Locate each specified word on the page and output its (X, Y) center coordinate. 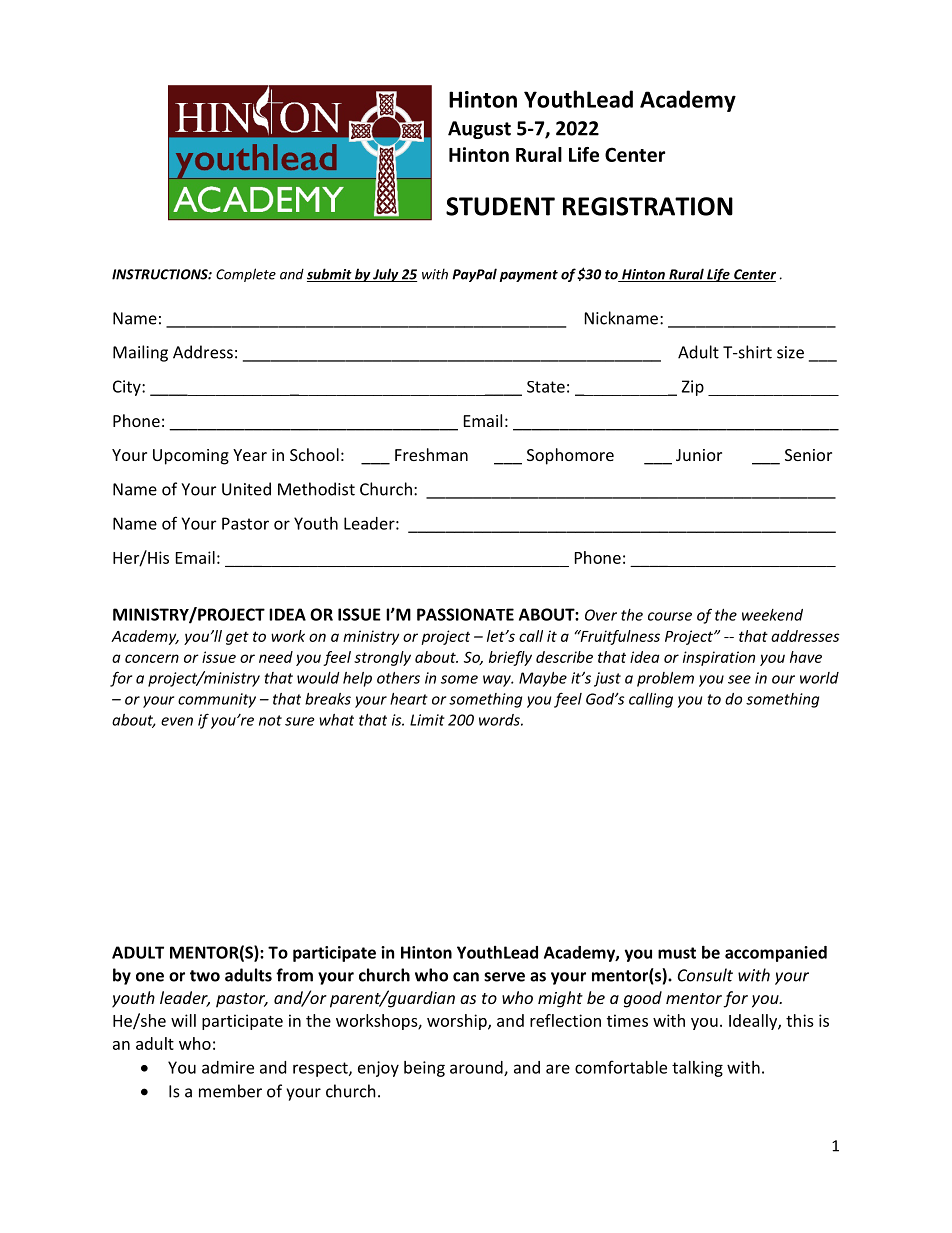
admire (228, 1067)
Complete (246, 275)
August (479, 130)
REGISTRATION (648, 206)
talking (697, 1069)
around (477, 1068)
